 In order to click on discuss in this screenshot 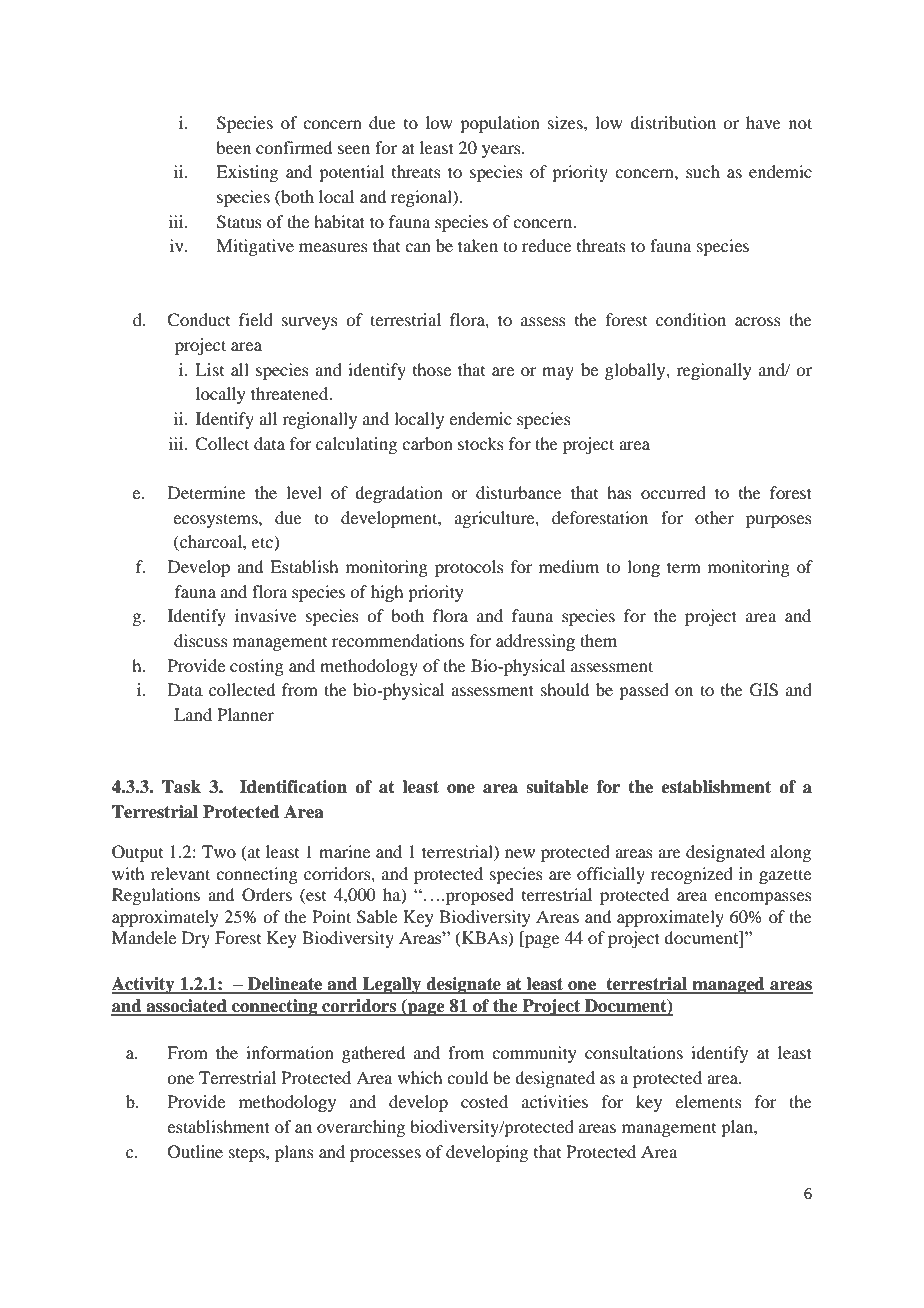, I will do `click(201, 640)`.
